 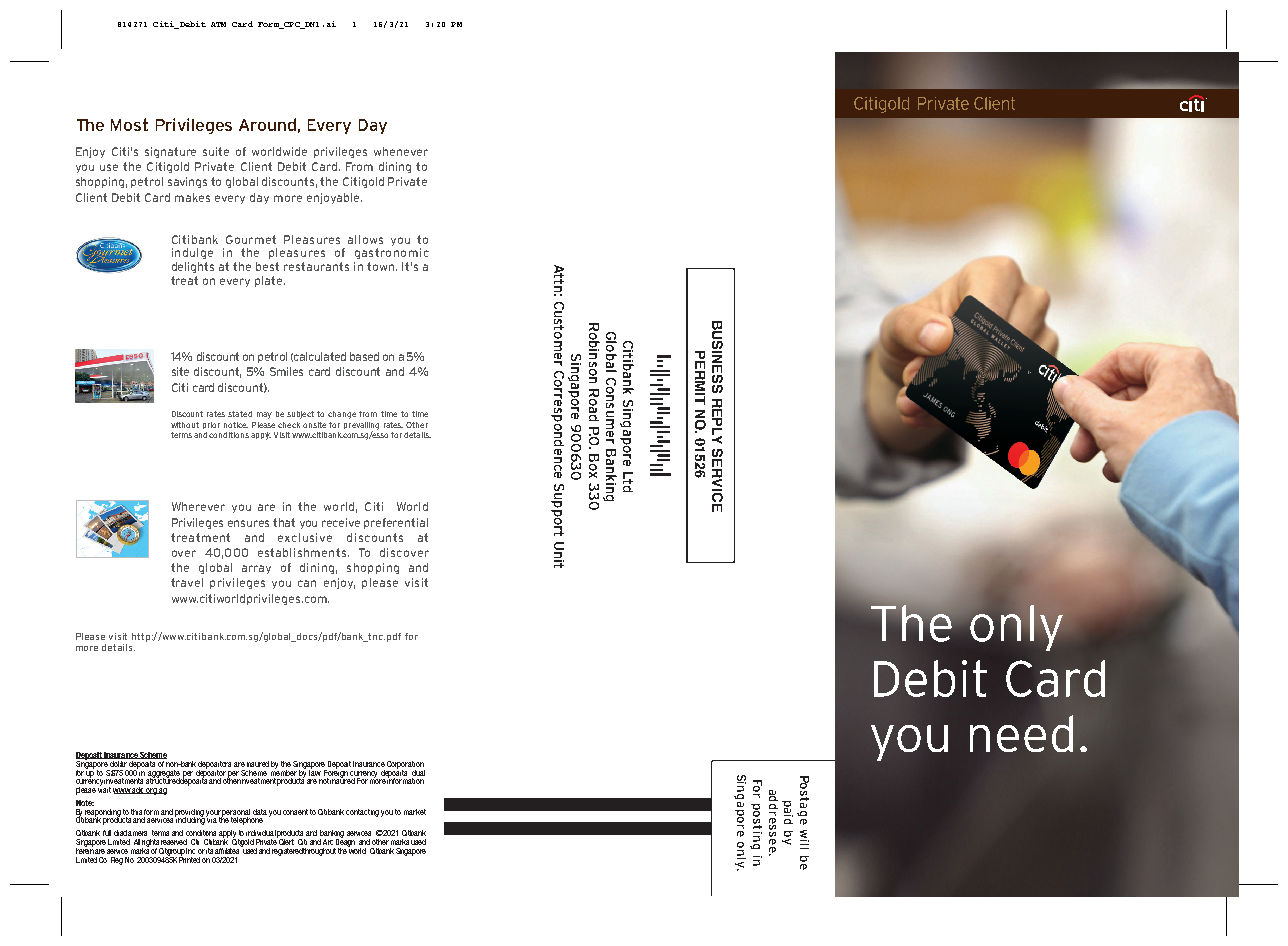 I want to click on market, so click(x=415, y=812).
